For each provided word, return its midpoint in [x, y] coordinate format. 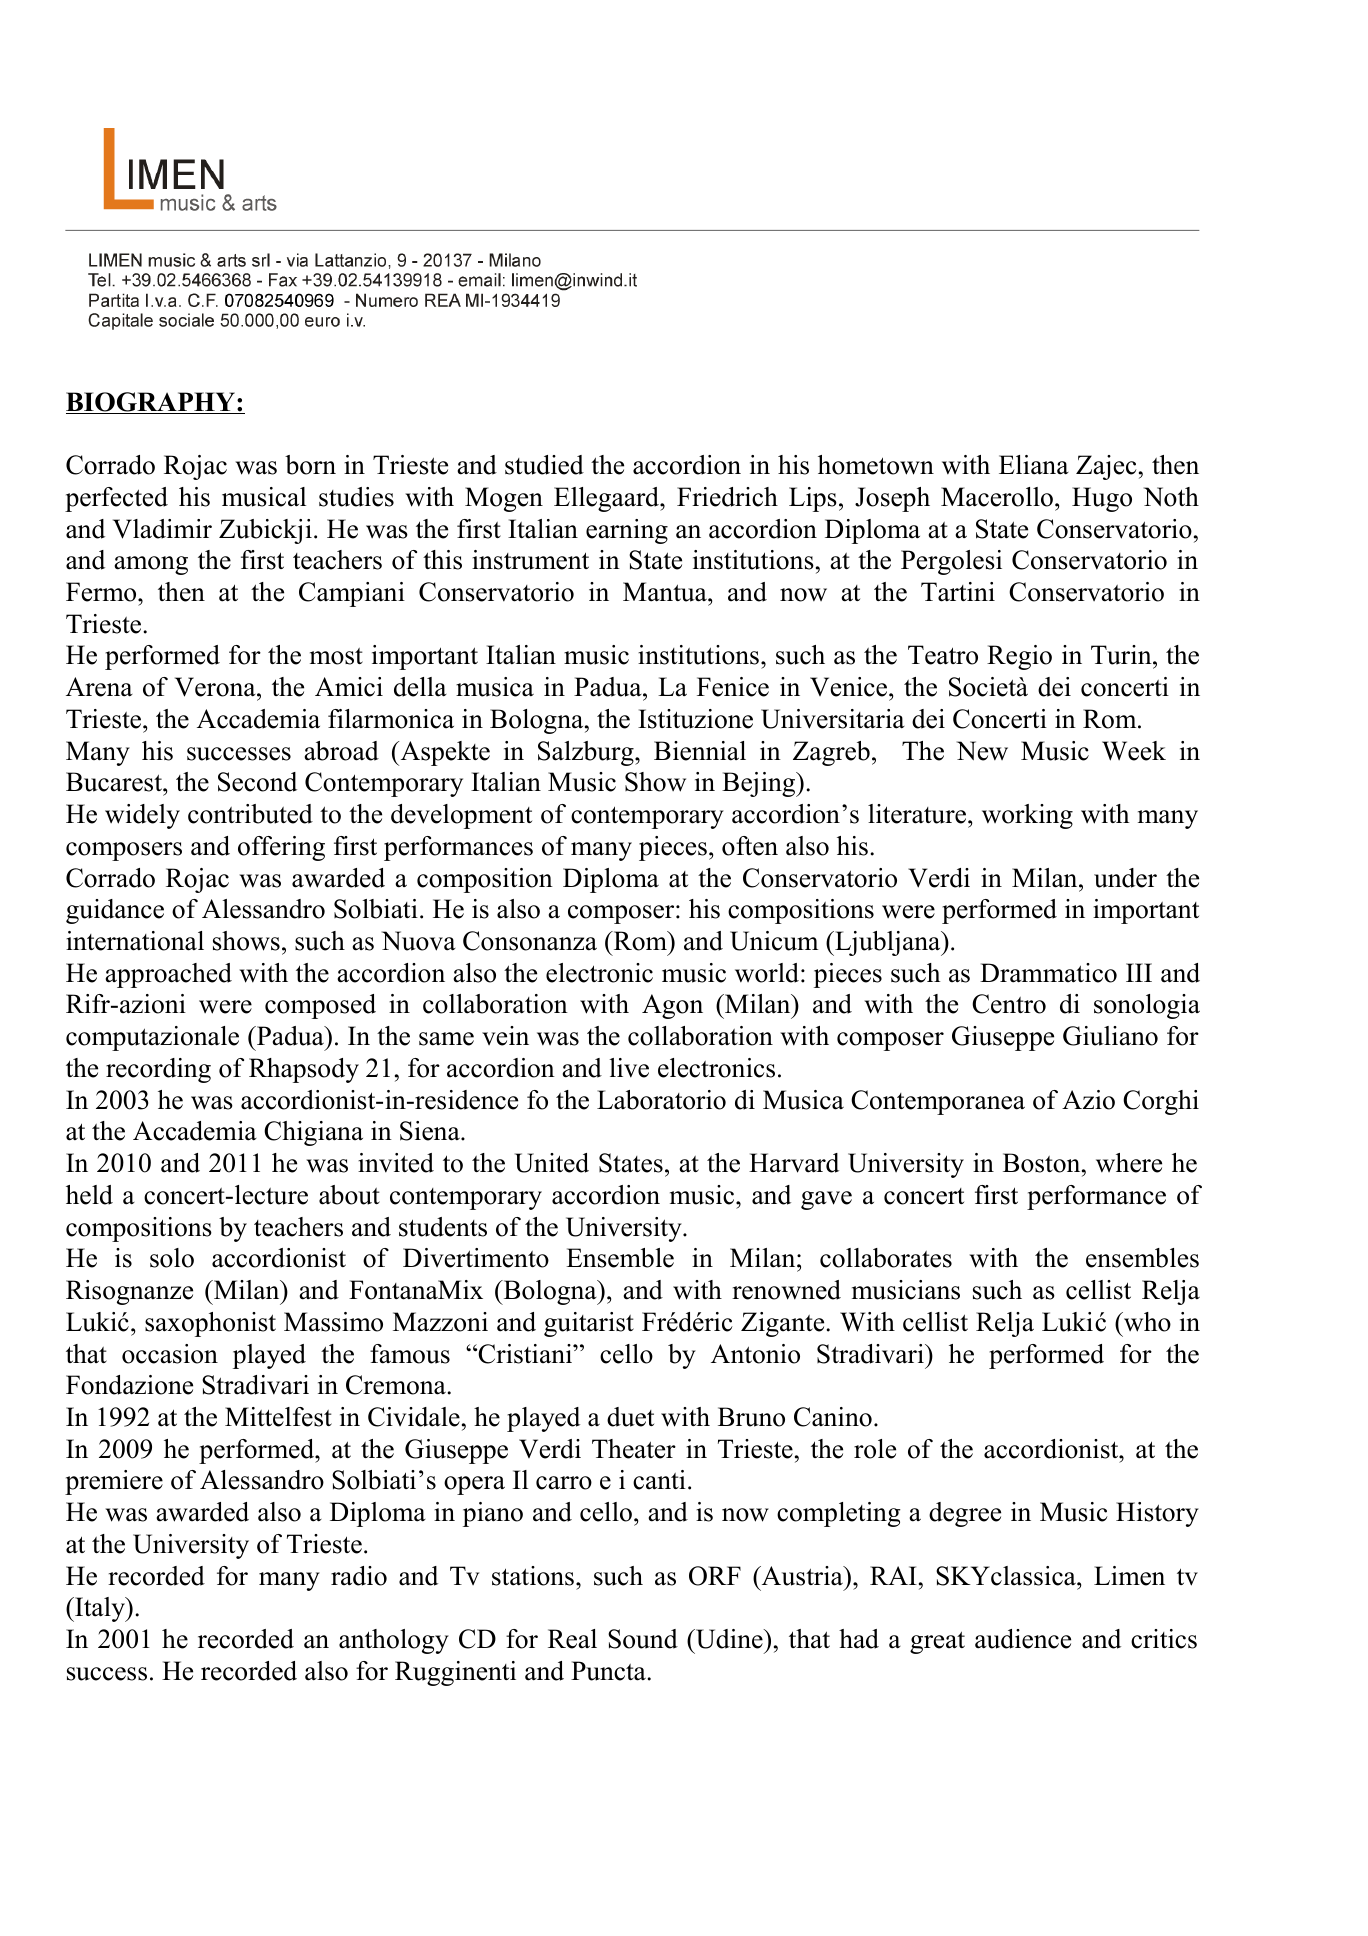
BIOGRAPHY [151, 403]
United [552, 1163]
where [1129, 1163]
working [1027, 816]
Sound [643, 1639]
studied [544, 465]
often [750, 846]
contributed [250, 814]
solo [172, 1258]
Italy [100, 1609]
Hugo [1102, 499]
